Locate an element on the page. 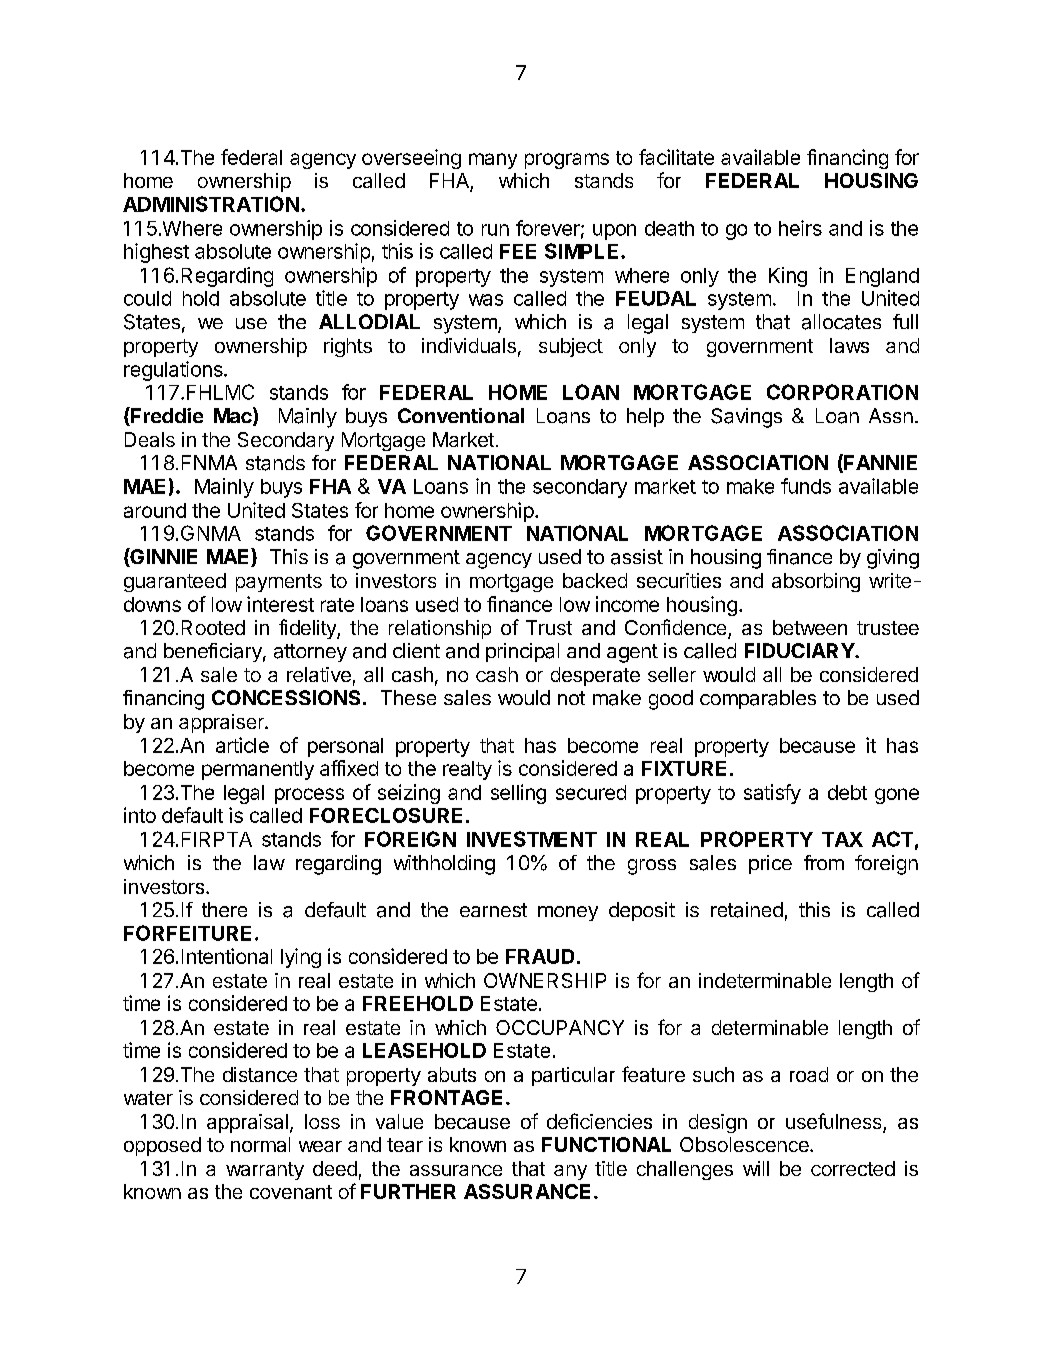 This document has width=1042, height=1349. into is located at coordinates (140, 815).
